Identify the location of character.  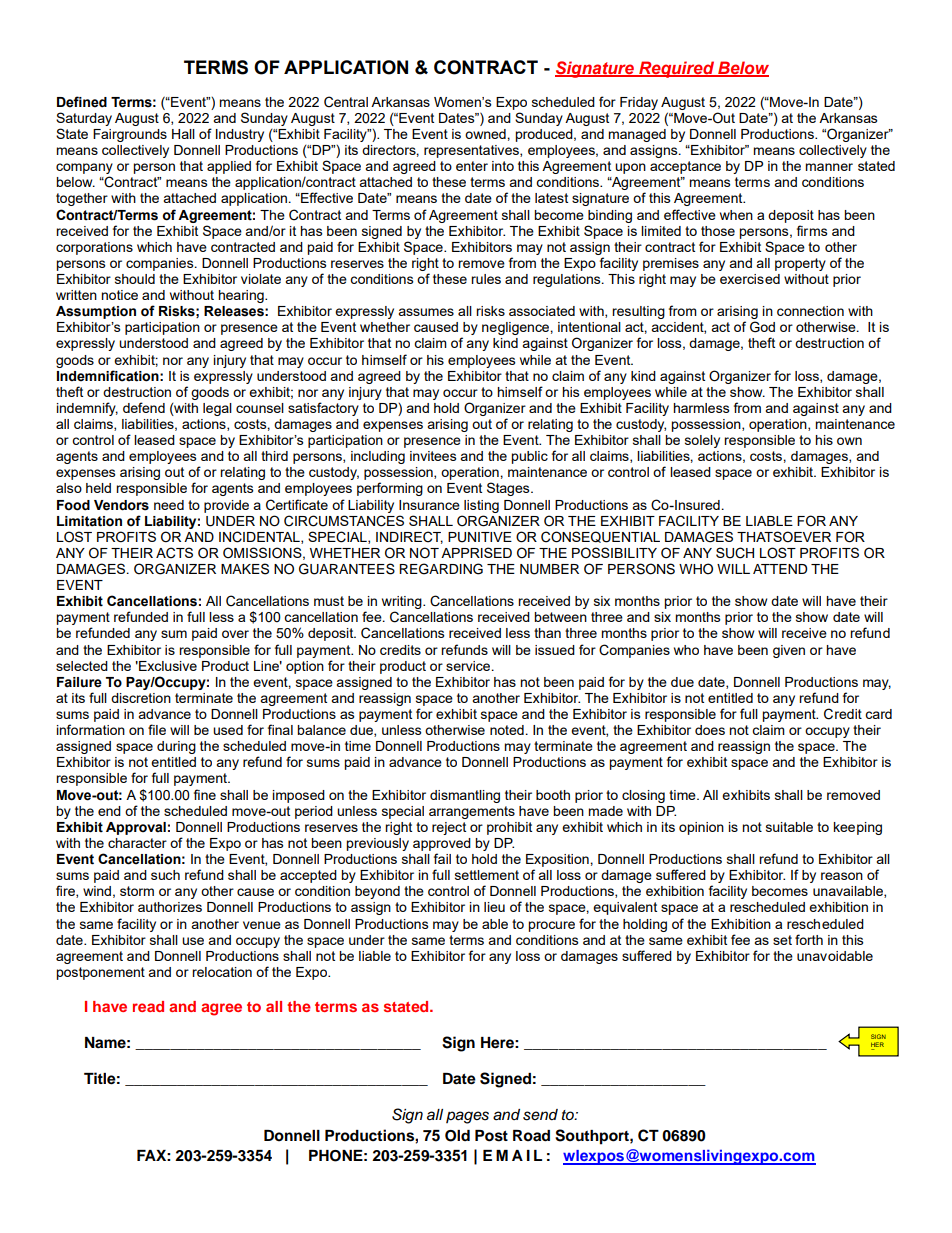
(137, 843).
